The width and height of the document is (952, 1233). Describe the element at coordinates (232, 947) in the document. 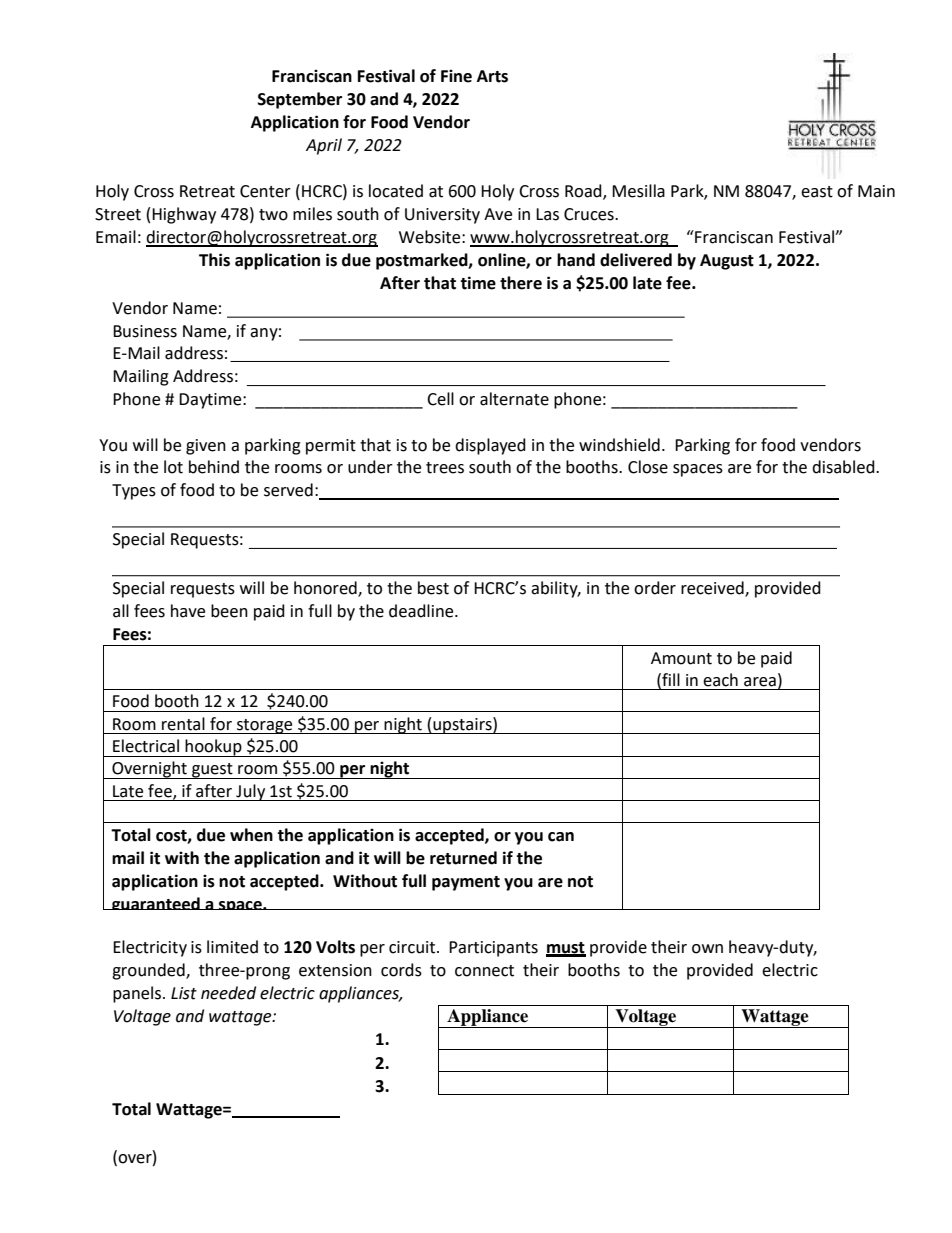

I see `limited` at that location.
